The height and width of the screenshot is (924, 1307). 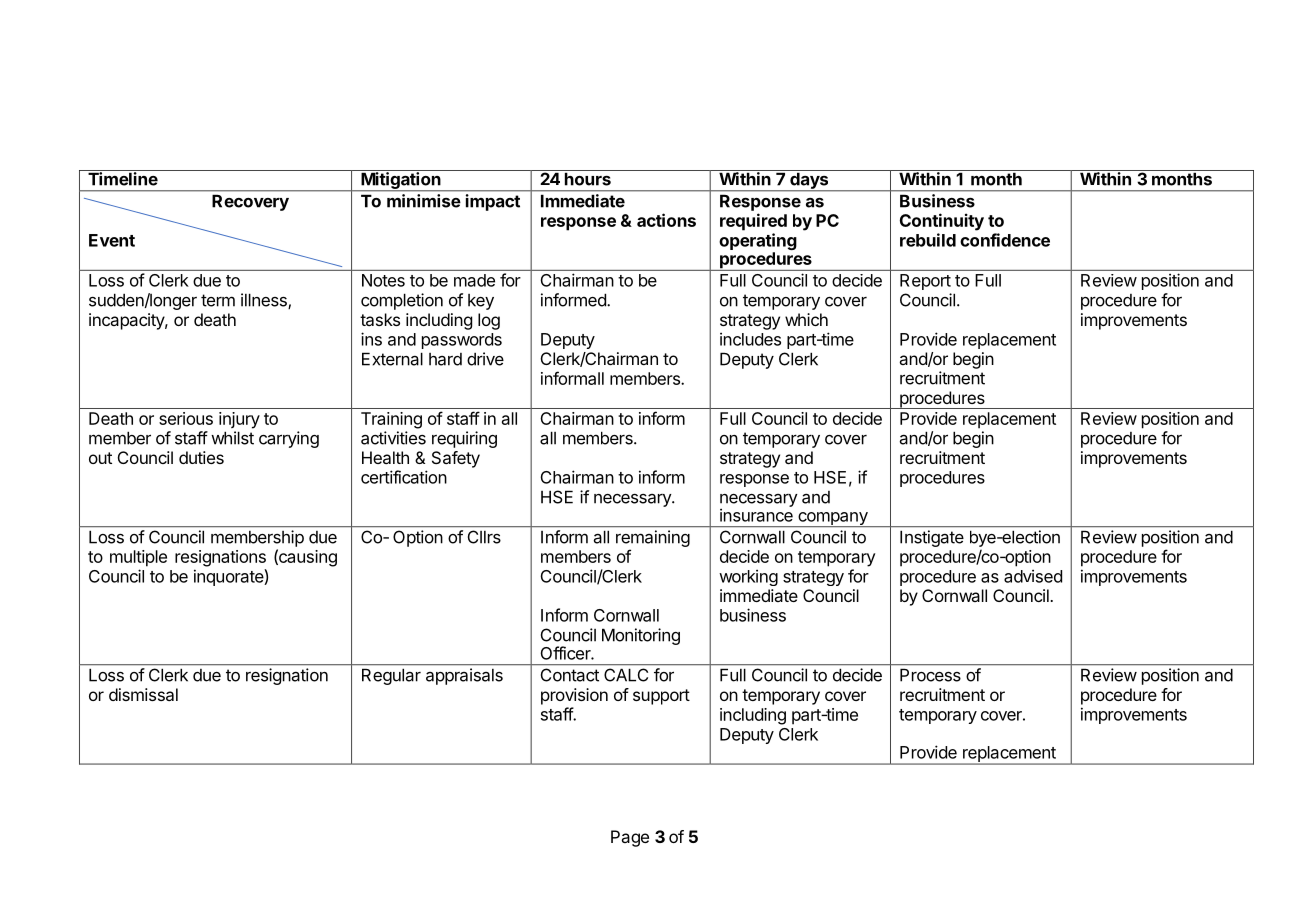 I want to click on advised, so click(x=1033, y=576).
